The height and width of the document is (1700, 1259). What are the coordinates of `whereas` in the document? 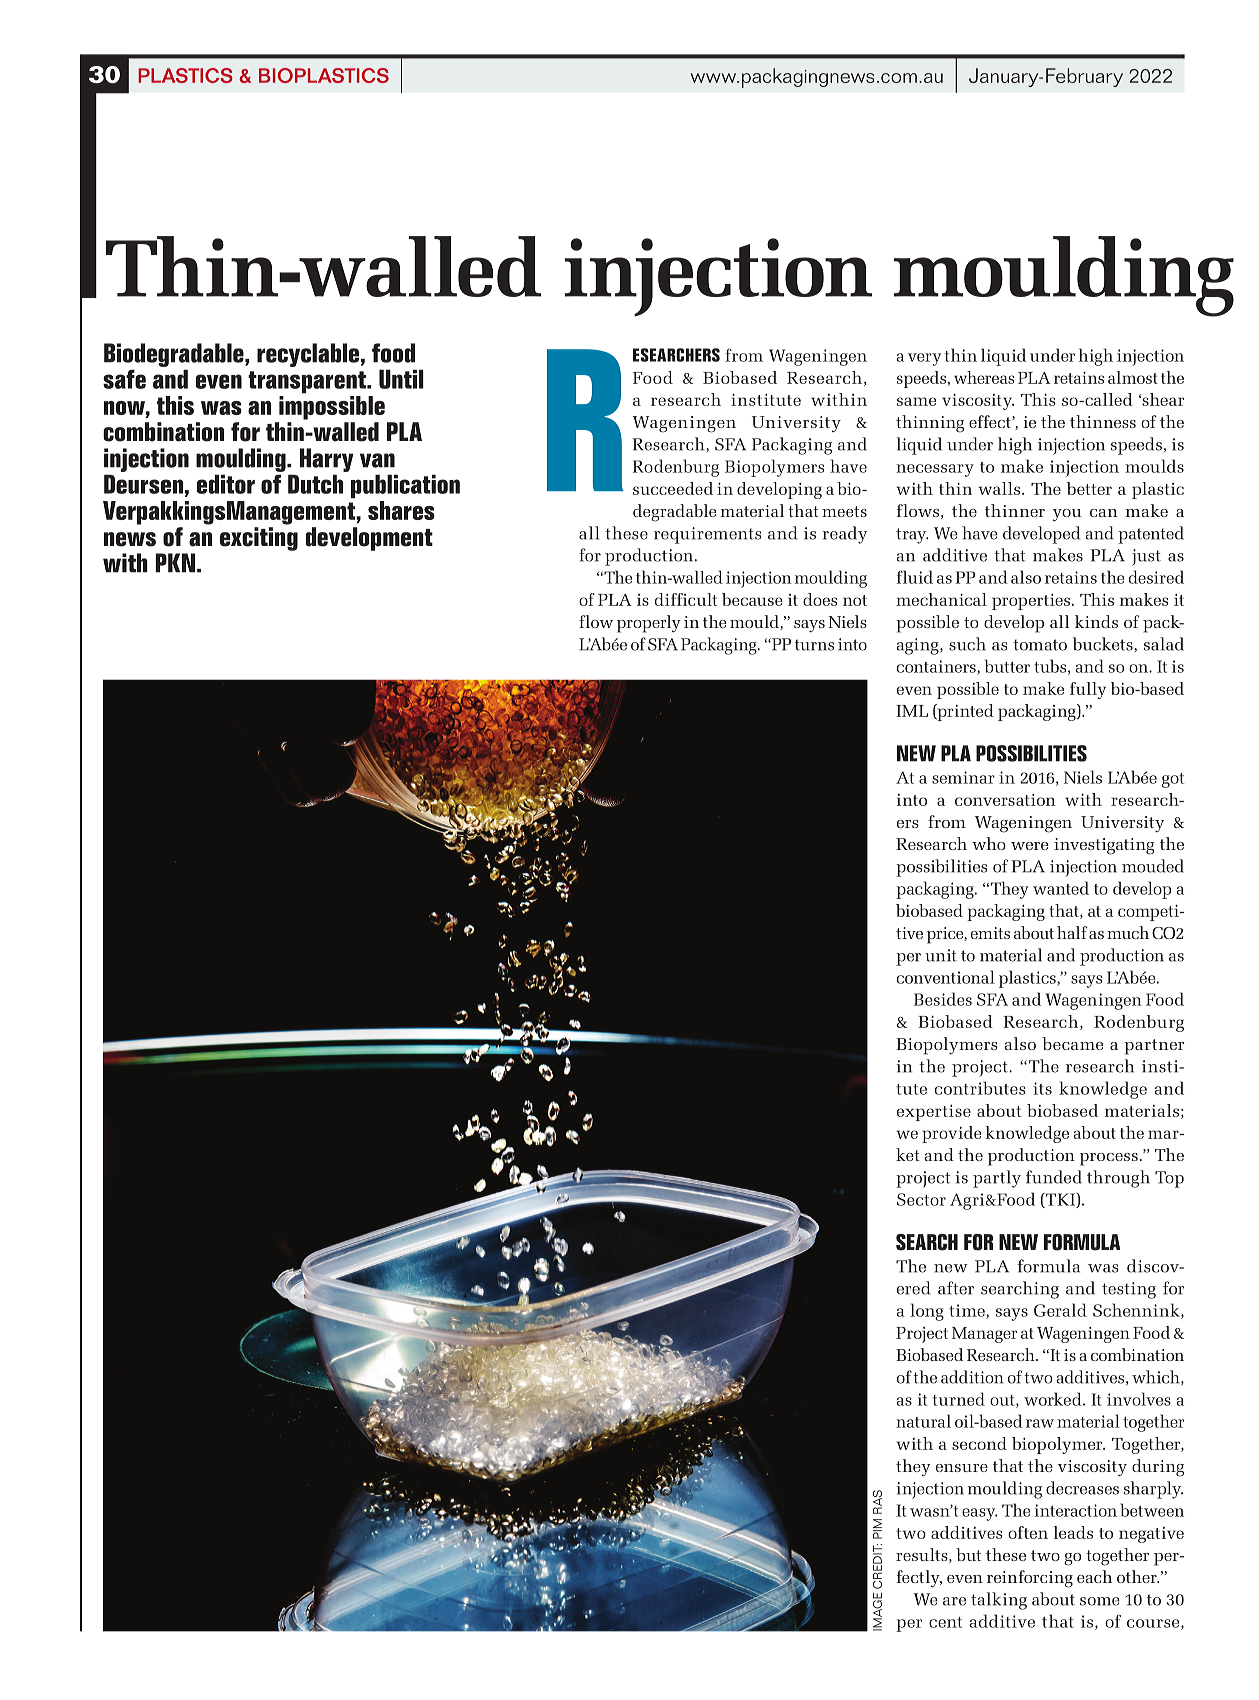 It's located at (984, 377).
